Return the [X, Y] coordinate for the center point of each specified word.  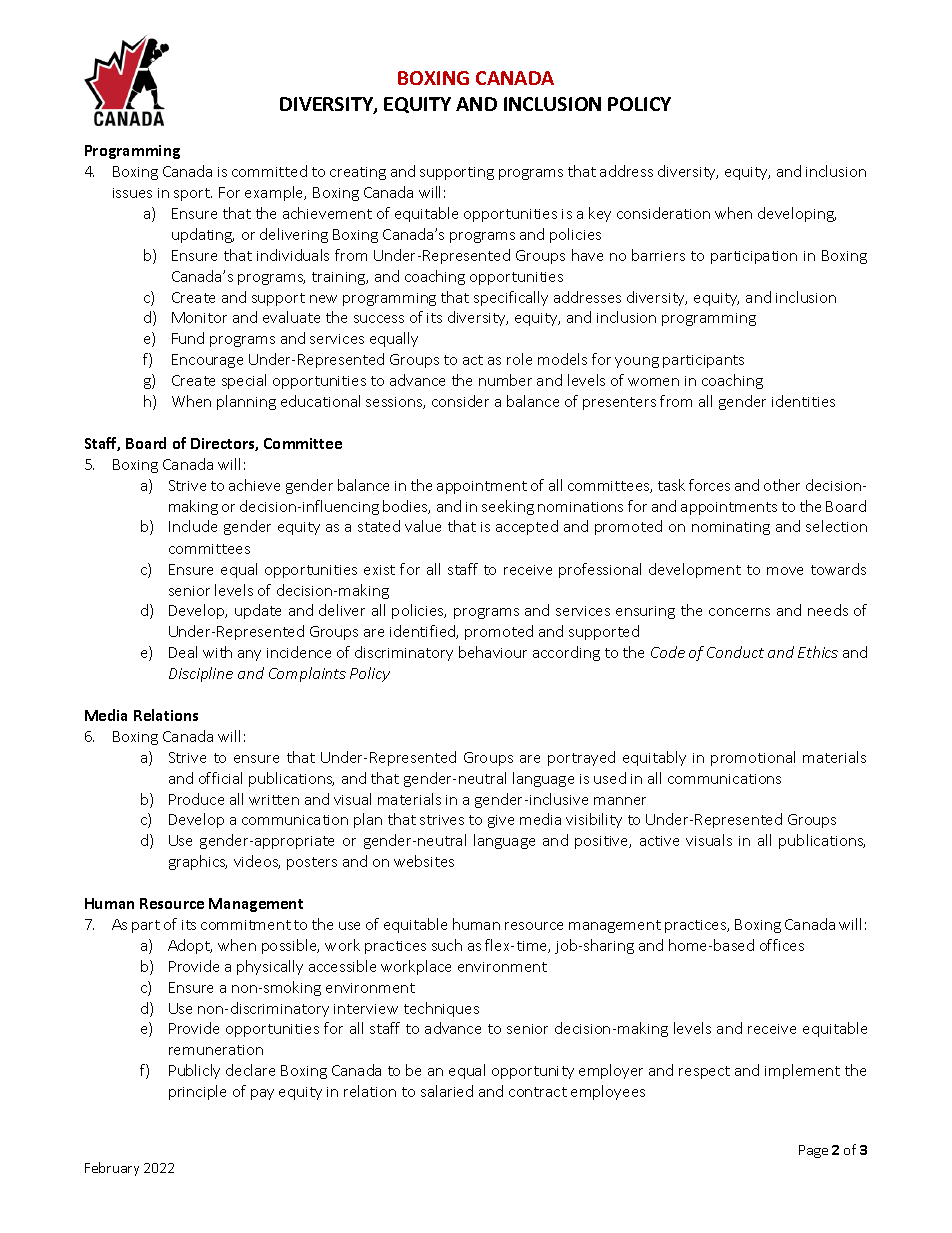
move [785, 571]
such [447, 945]
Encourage [207, 361]
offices [782, 945]
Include [193, 526]
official [220, 778]
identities [803, 401]
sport [193, 194]
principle [197, 1092]
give [501, 821]
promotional [753, 758]
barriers [658, 255]
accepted [527, 527]
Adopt [190, 946]
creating [358, 173]
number [505, 380]
